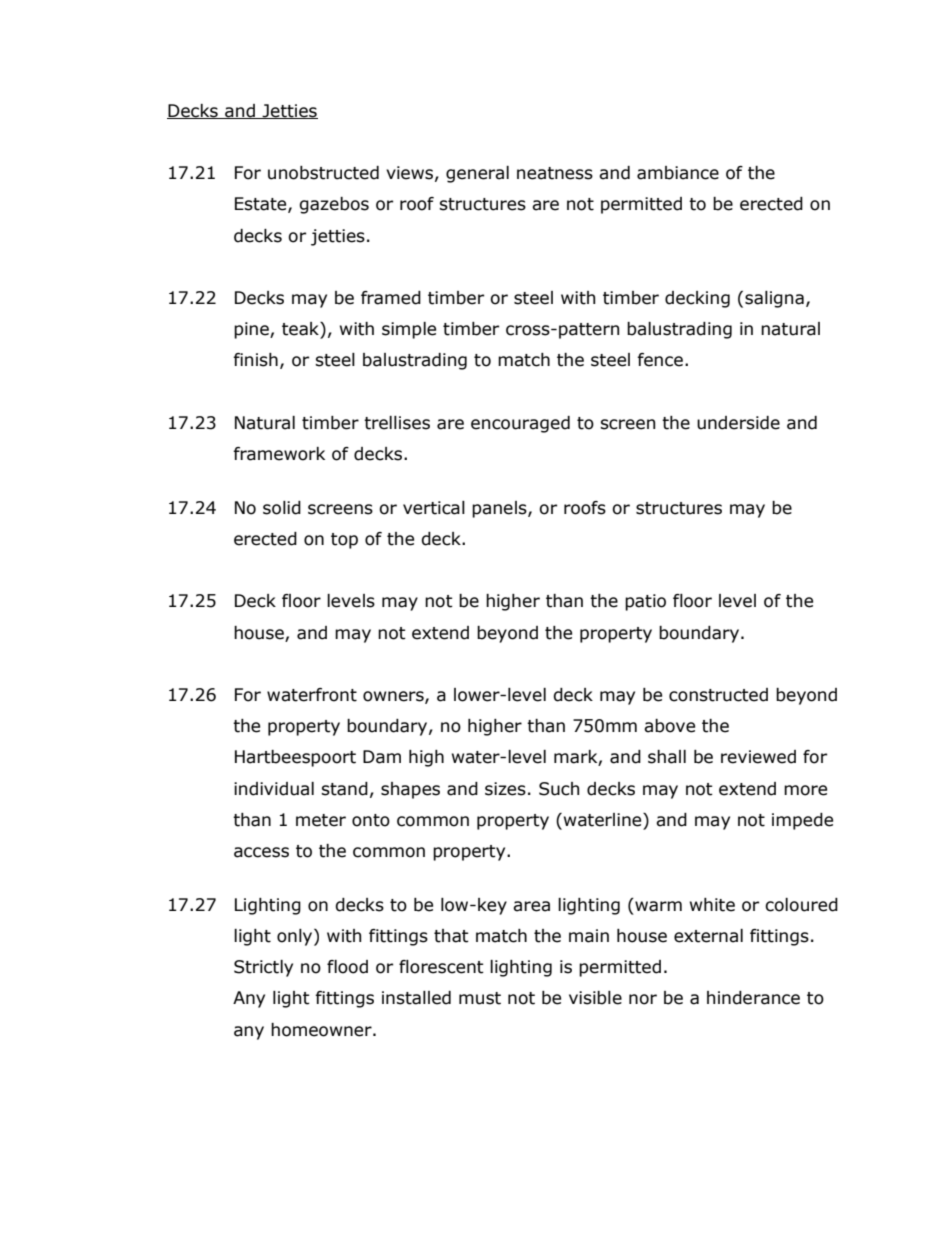  Describe the element at coordinates (555, 173) in the screenshot. I see `neatness` at that location.
